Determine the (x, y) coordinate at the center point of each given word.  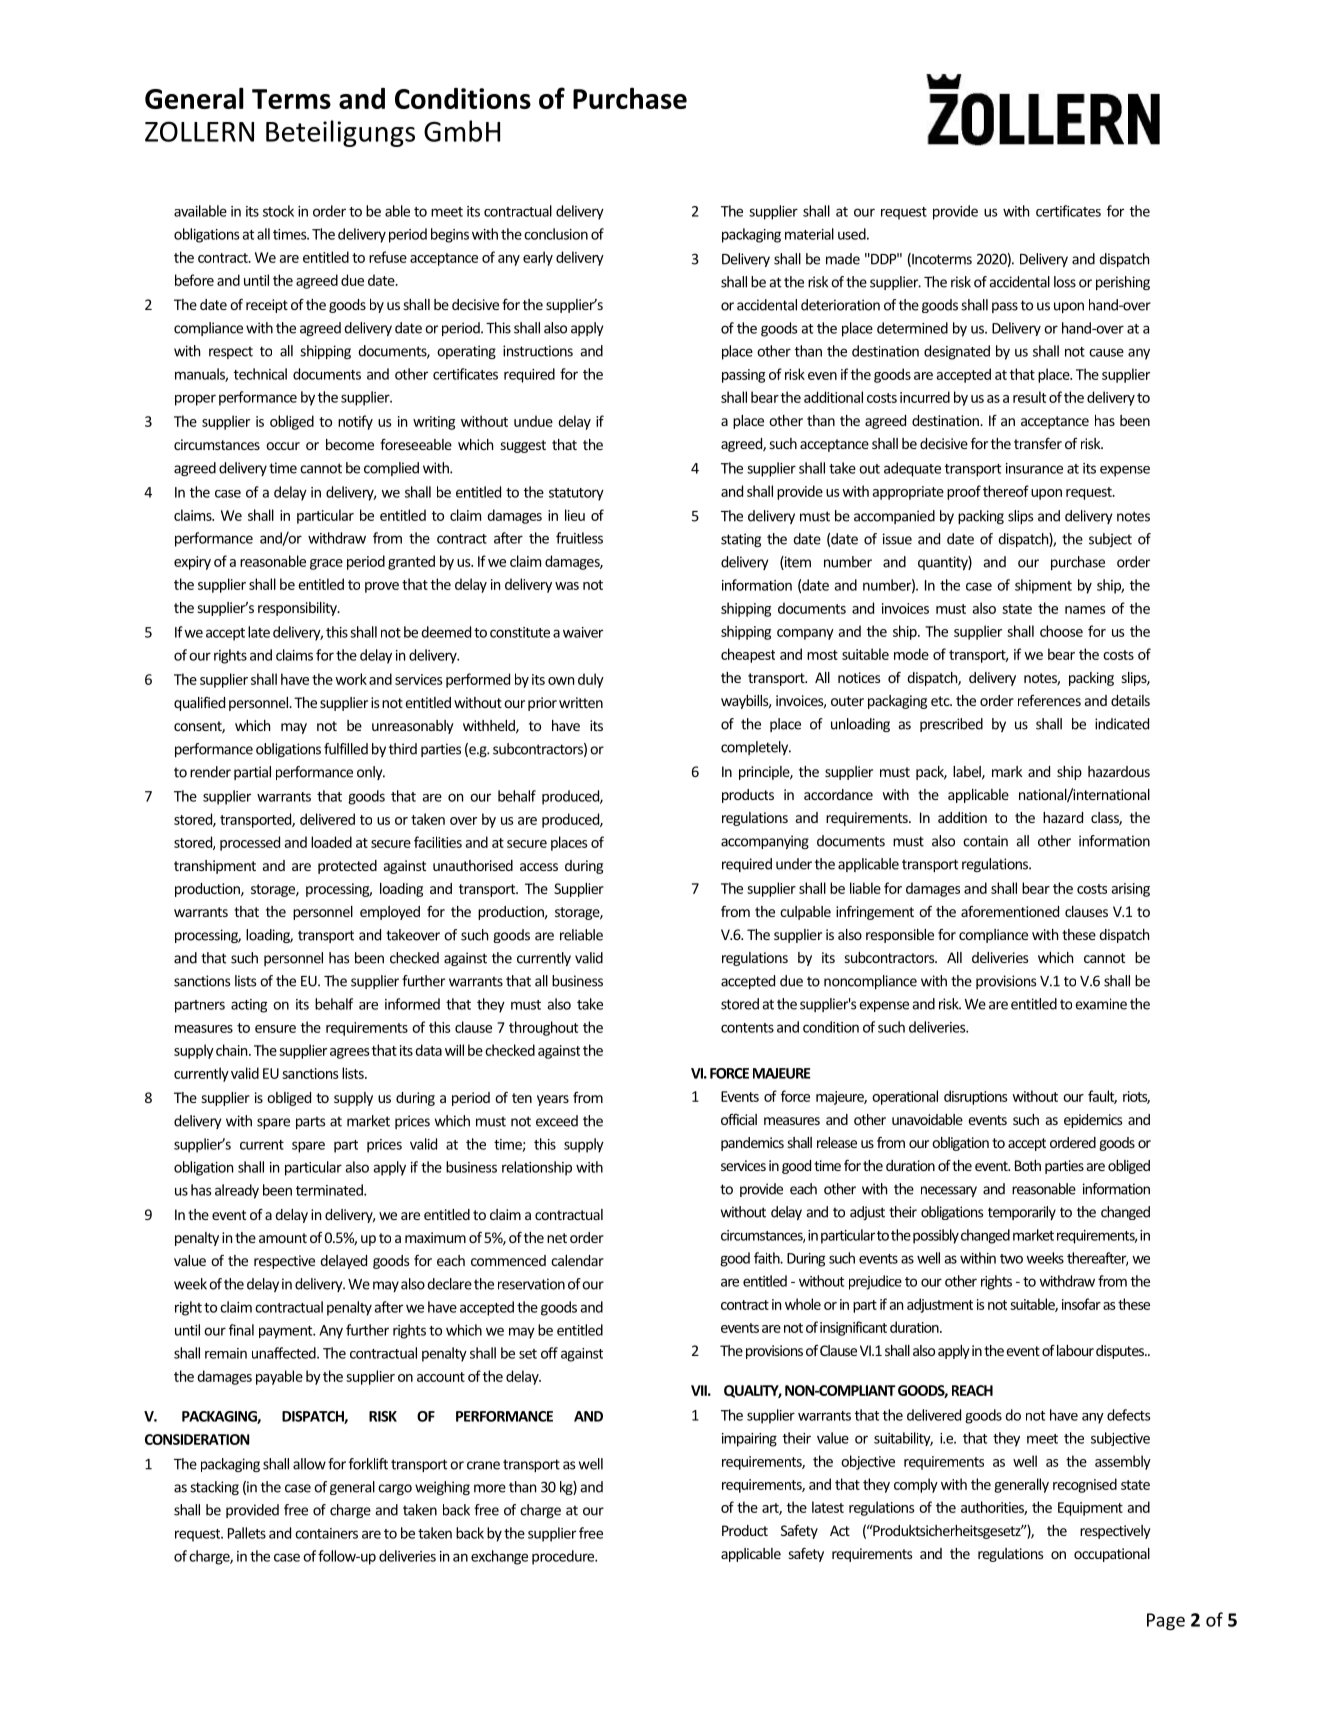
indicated (1122, 724)
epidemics (1093, 1121)
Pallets (247, 1533)
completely (756, 748)
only (371, 773)
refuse (388, 257)
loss (1065, 282)
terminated (330, 1190)
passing (743, 376)
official (739, 1119)
